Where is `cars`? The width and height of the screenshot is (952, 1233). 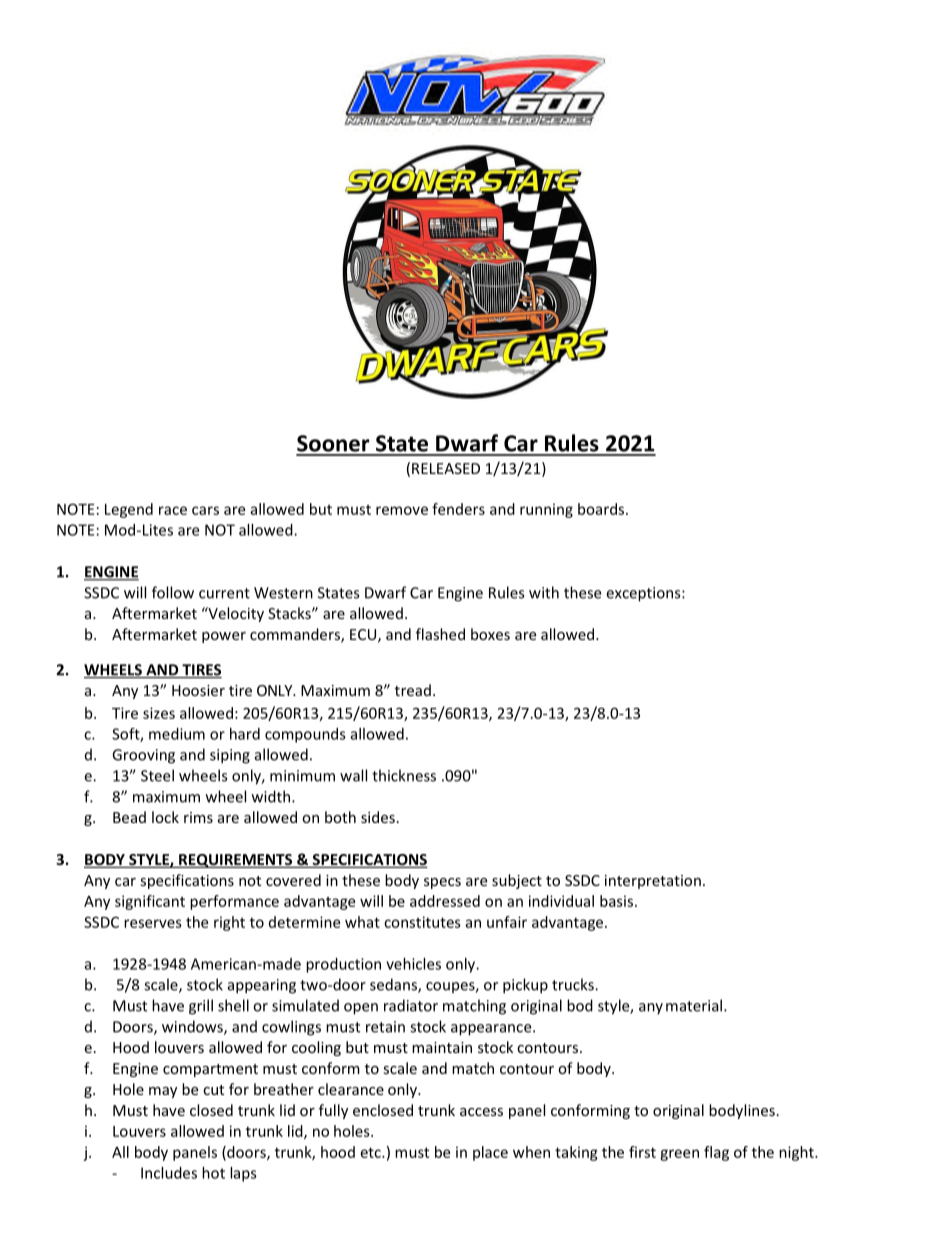 cars is located at coordinates (205, 510).
